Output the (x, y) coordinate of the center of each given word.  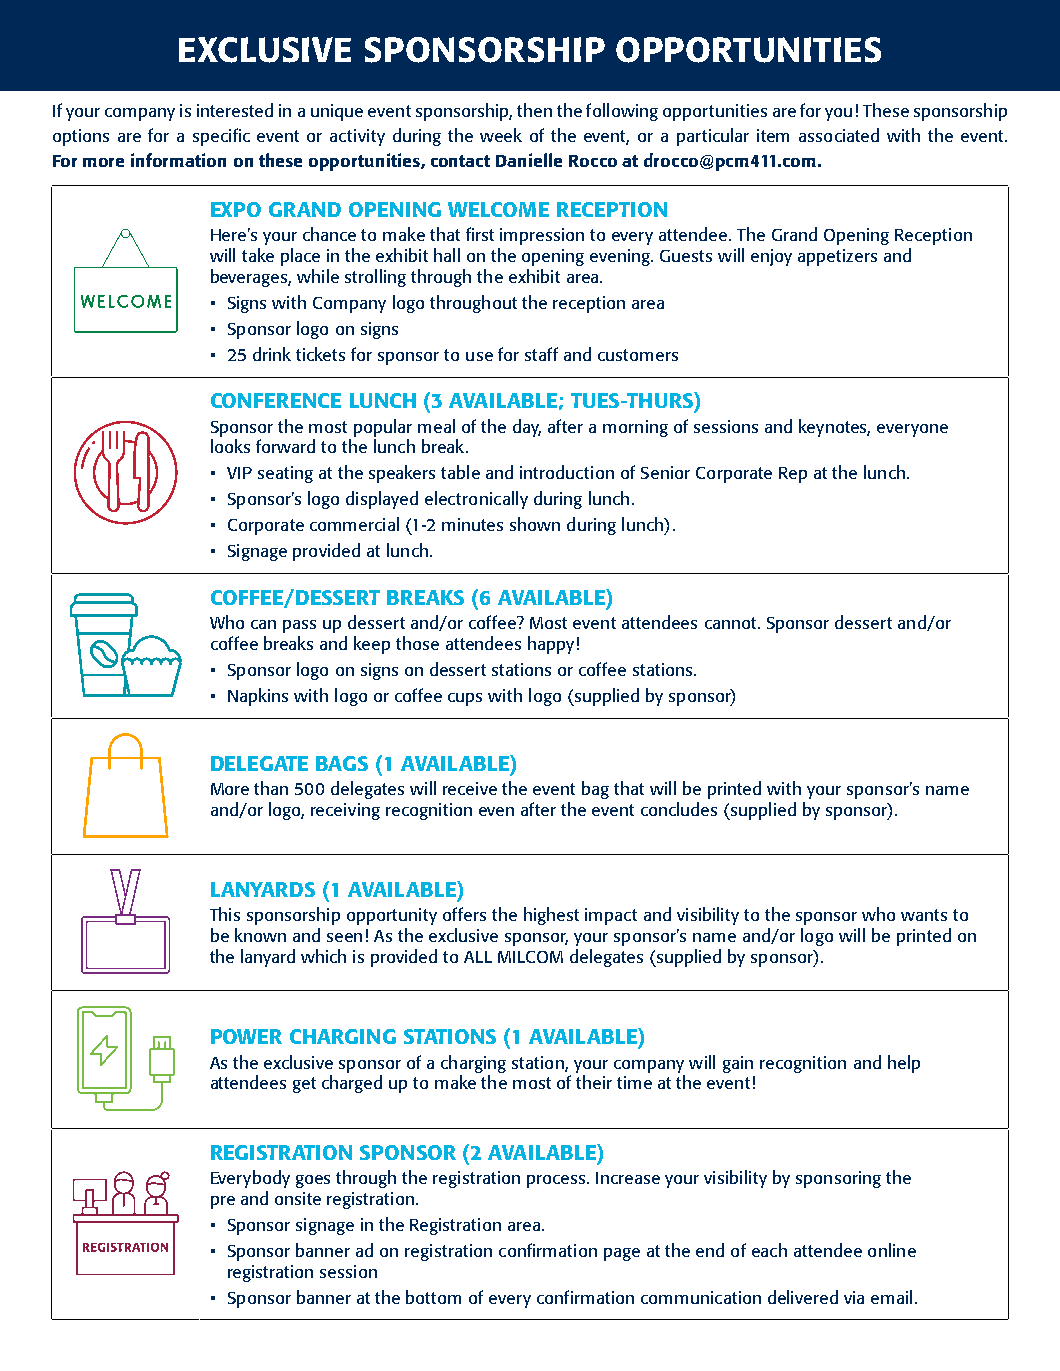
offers (464, 914)
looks (230, 446)
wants (924, 915)
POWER (246, 1036)
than (271, 788)
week (501, 135)
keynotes (834, 428)
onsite (298, 1198)
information (178, 160)
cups (465, 699)
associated (839, 135)
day (527, 428)
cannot (732, 623)
